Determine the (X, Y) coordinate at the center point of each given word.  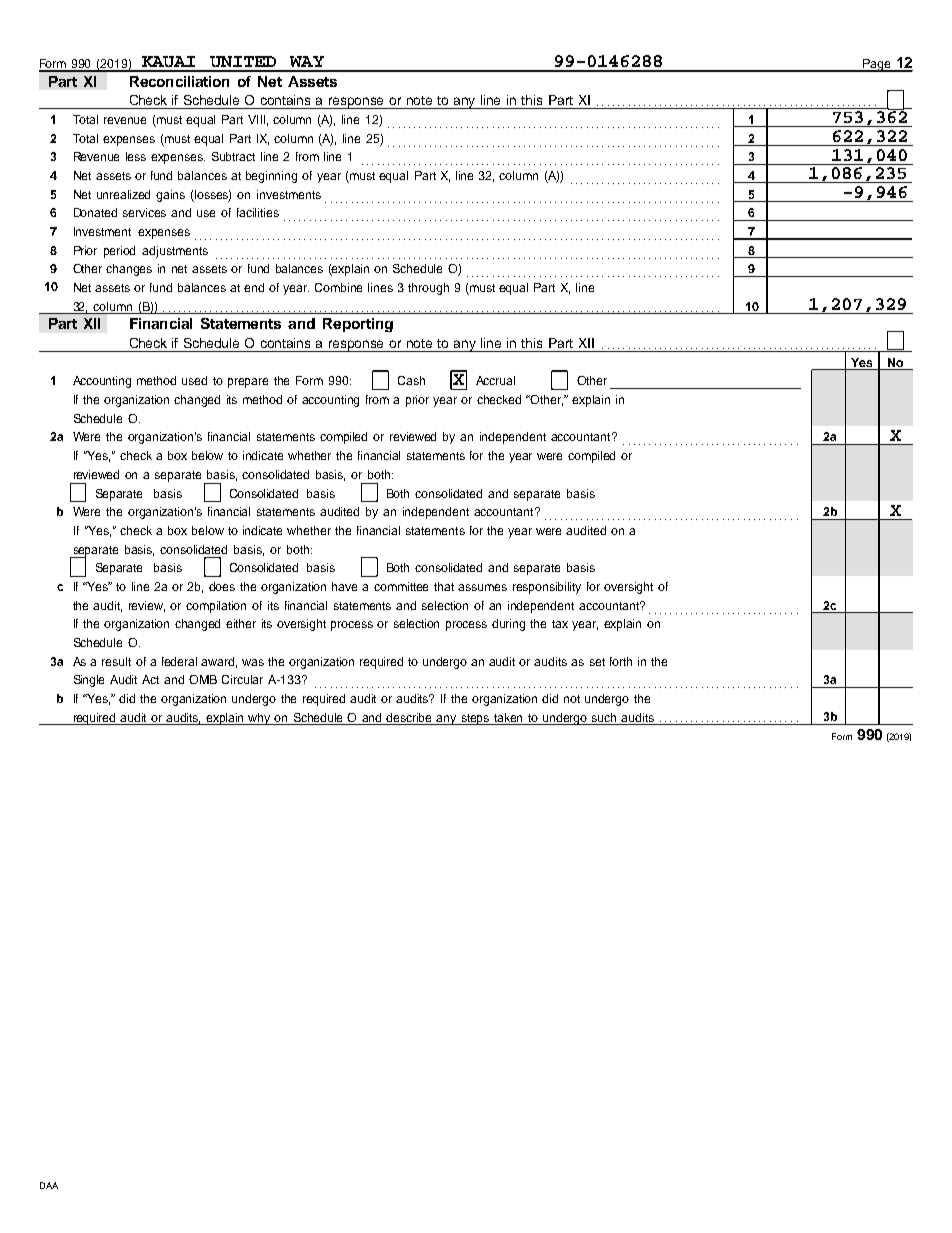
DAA (49, 1185)
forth (621, 661)
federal (179, 661)
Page (876, 65)
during (508, 625)
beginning (271, 177)
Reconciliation (179, 81)
